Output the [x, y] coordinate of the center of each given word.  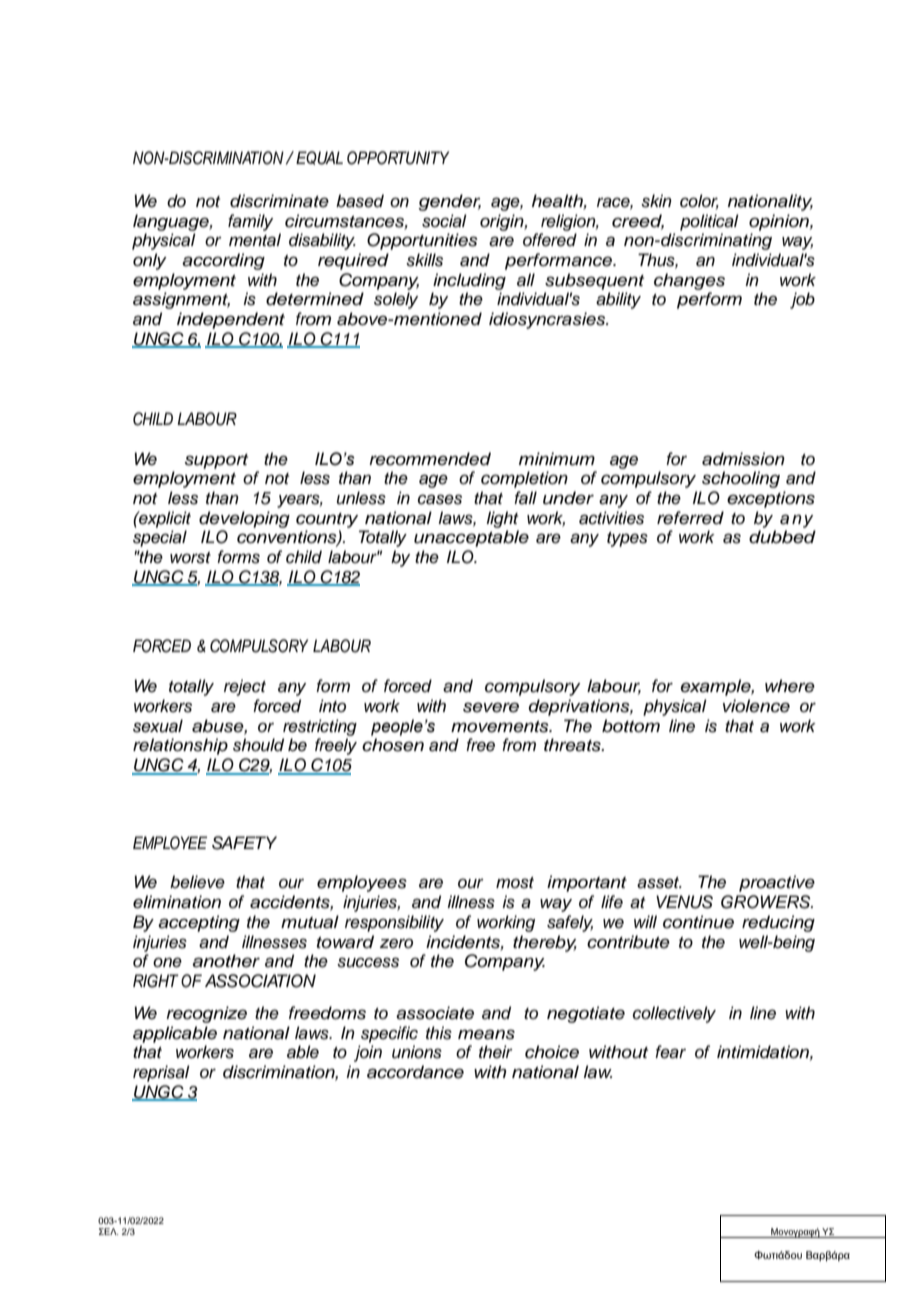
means [486, 1034]
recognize [206, 1014]
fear [670, 1052]
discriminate [279, 201]
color [699, 202]
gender [449, 202]
